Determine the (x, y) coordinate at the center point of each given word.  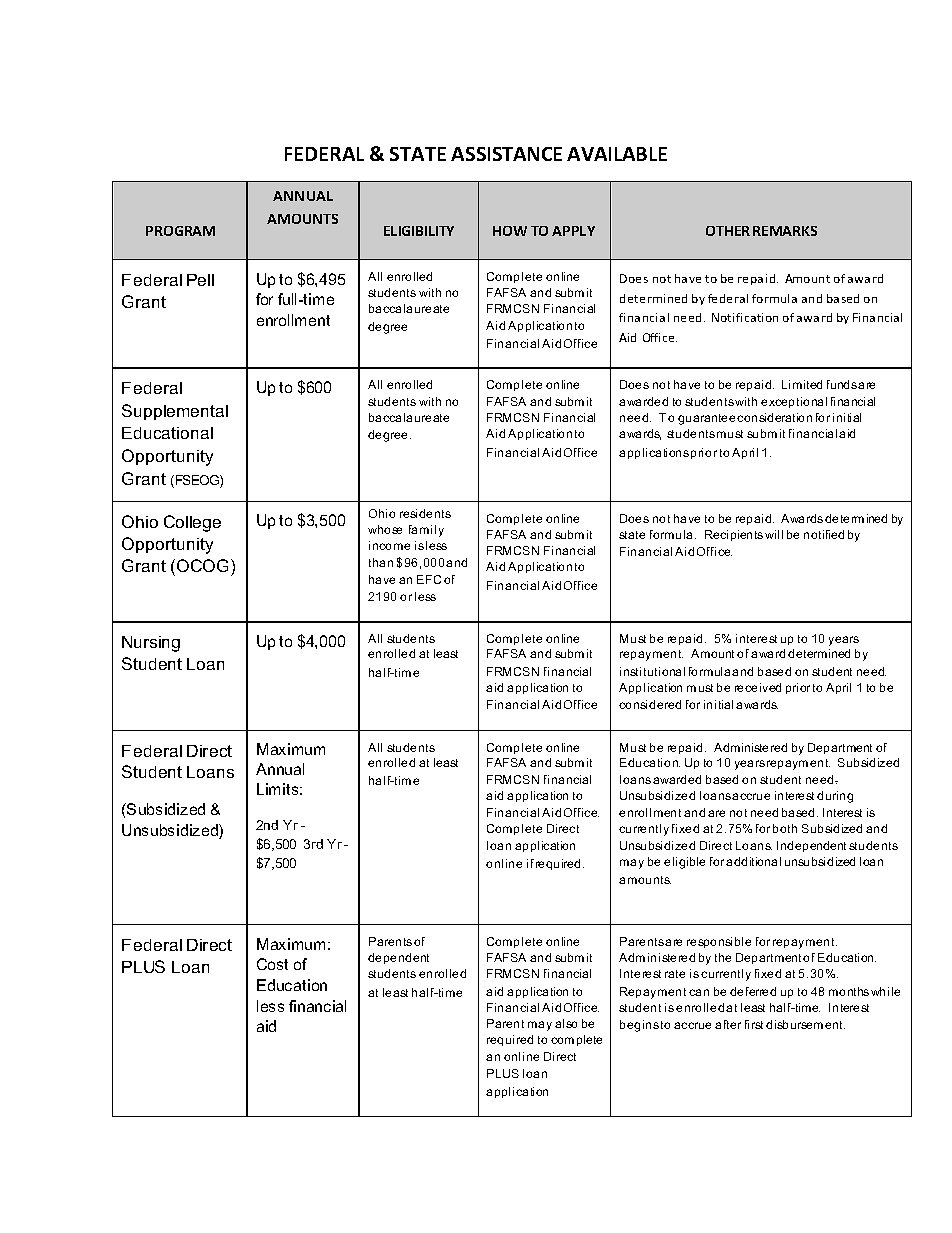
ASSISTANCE (506, 154)
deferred (753, 991)
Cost (272, 964)
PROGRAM (180, 231)
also (566, 1023)
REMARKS (785, 231)
